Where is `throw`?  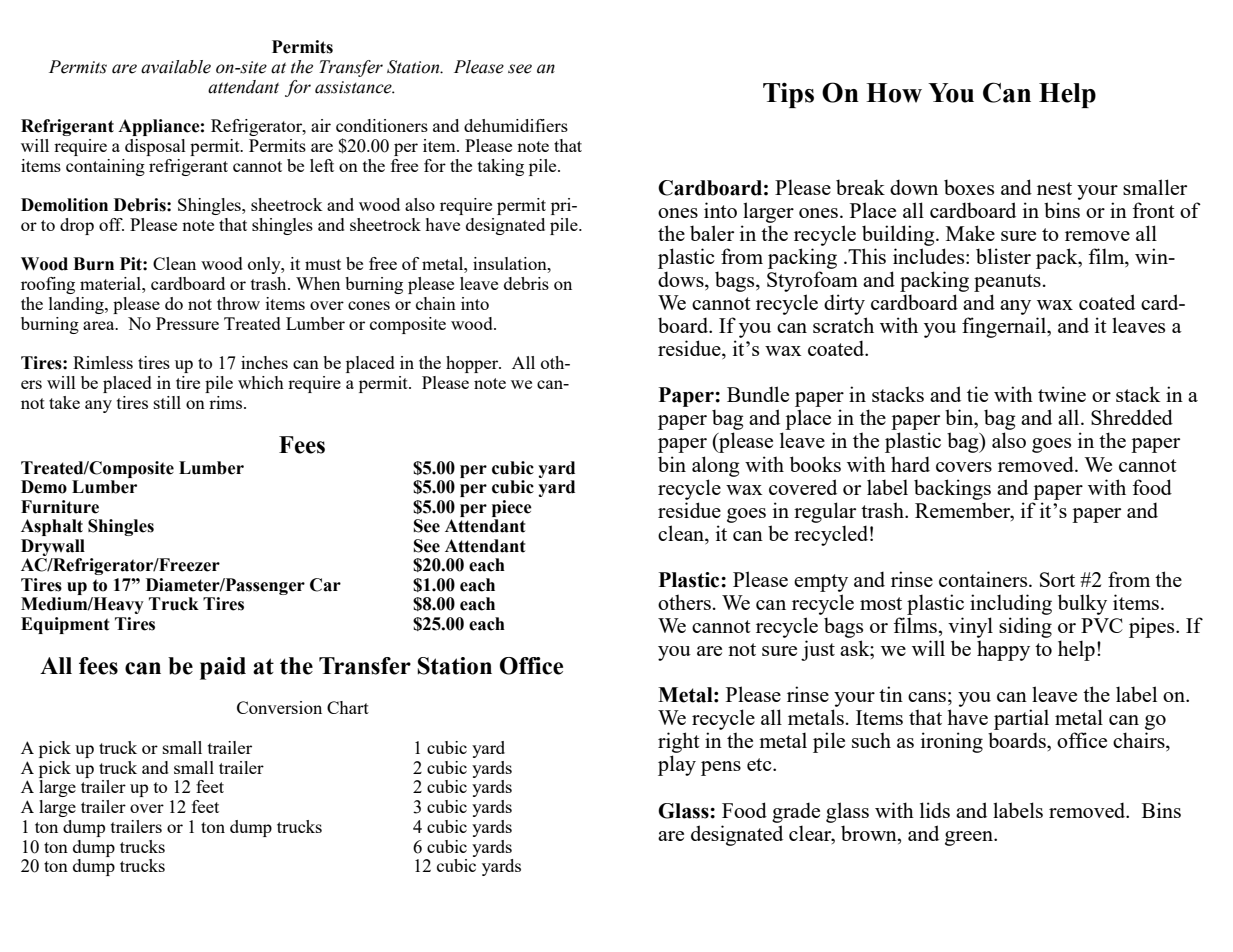
throw is located at coordinates (238, 303).
